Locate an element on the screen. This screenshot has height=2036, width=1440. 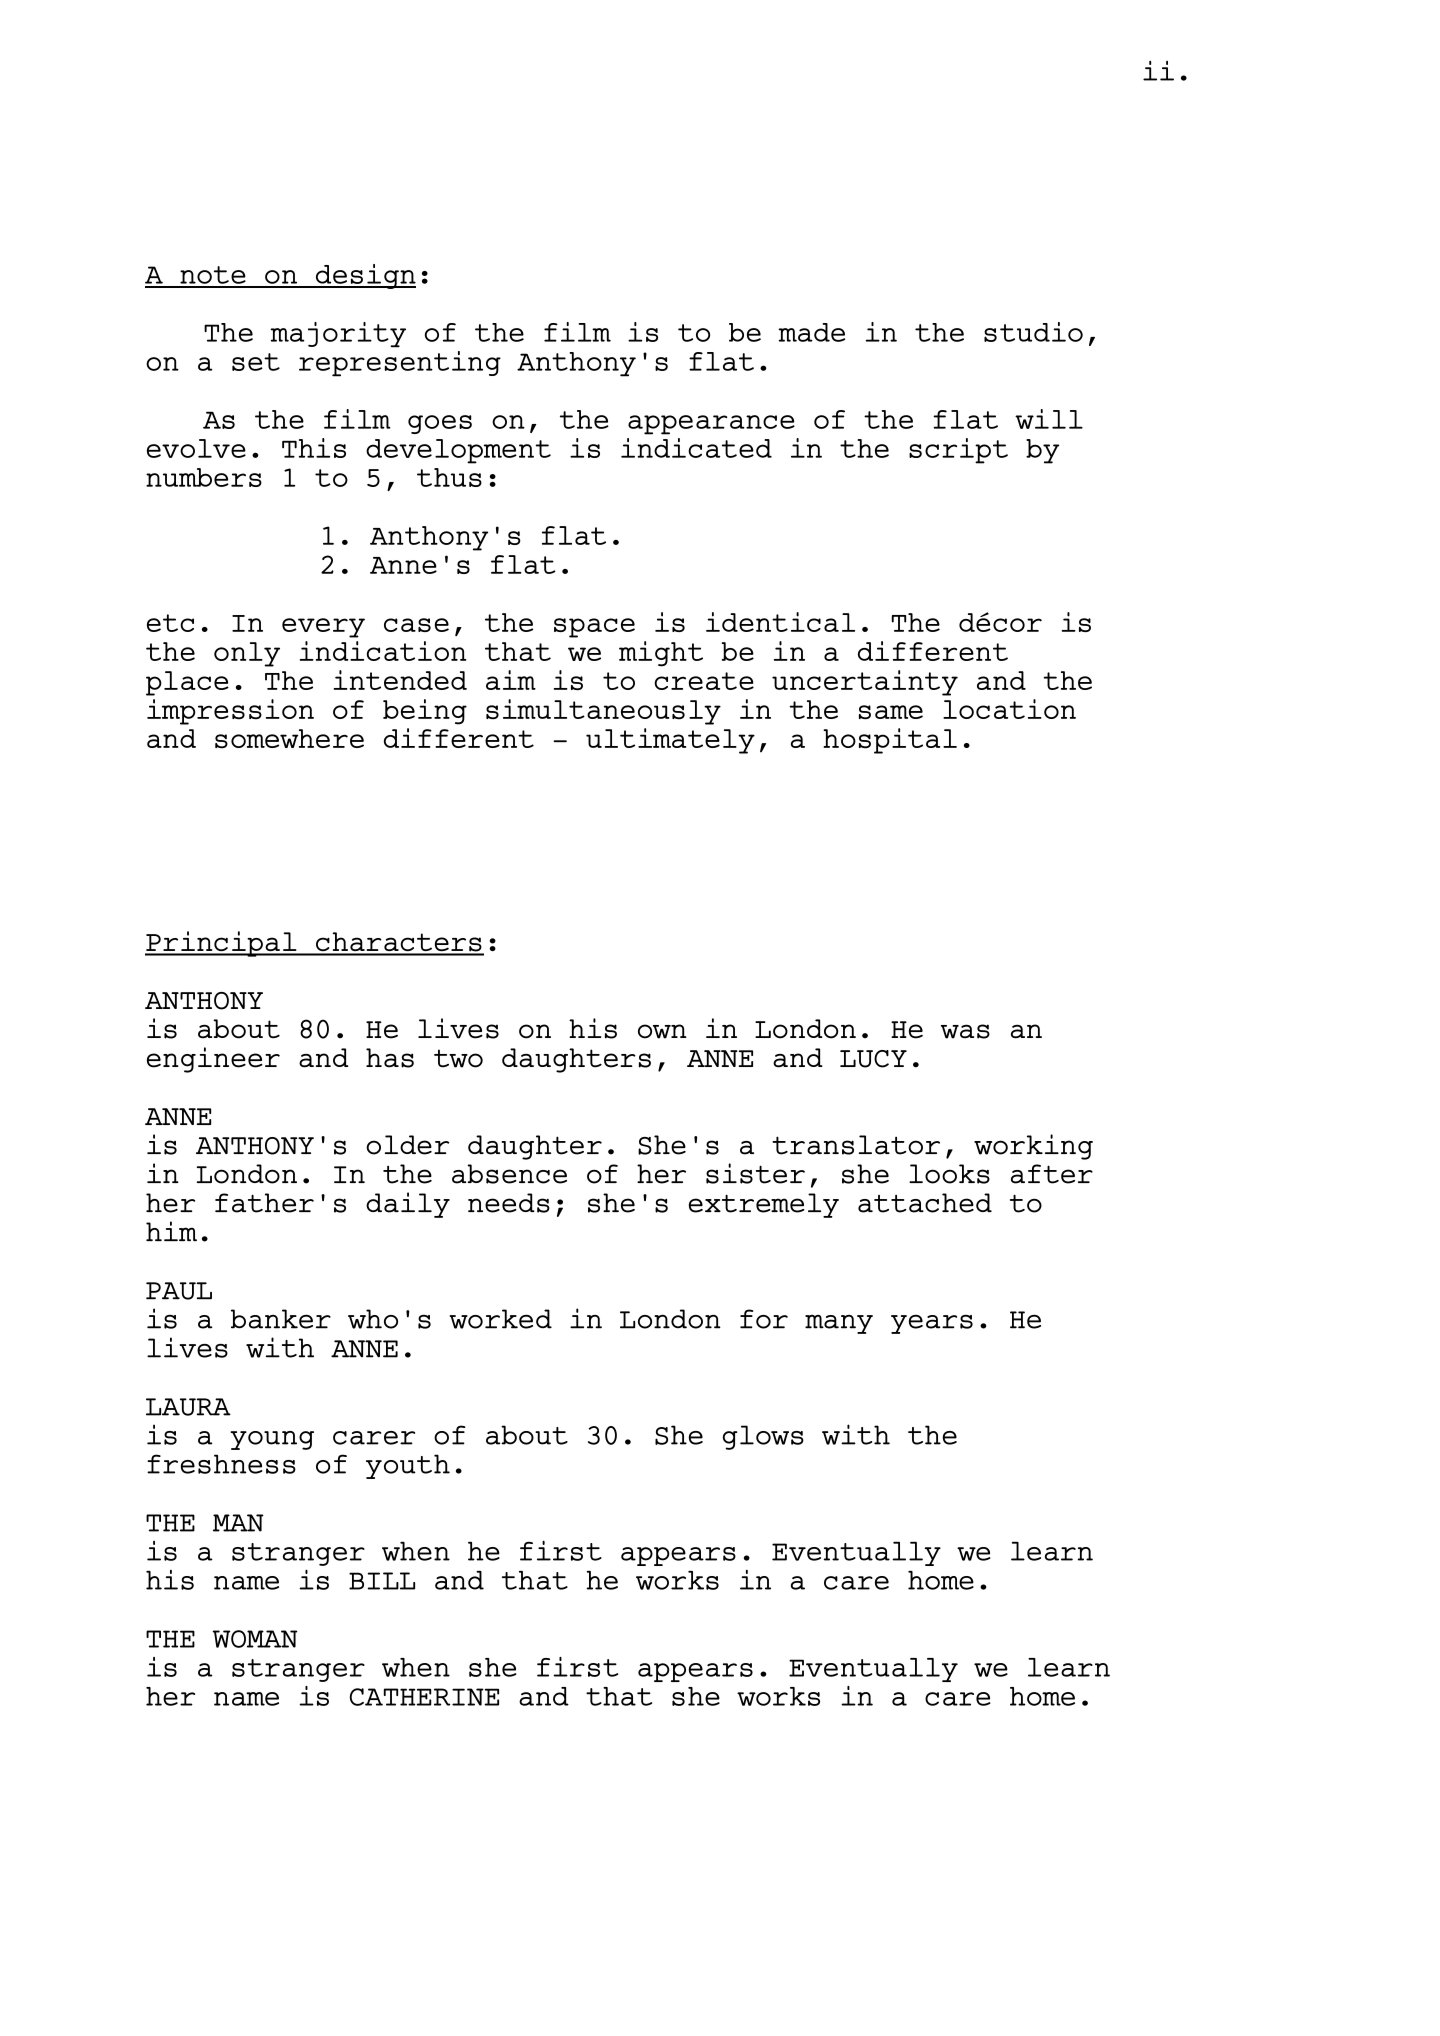
glows is located at coordinates (763, 1437).
